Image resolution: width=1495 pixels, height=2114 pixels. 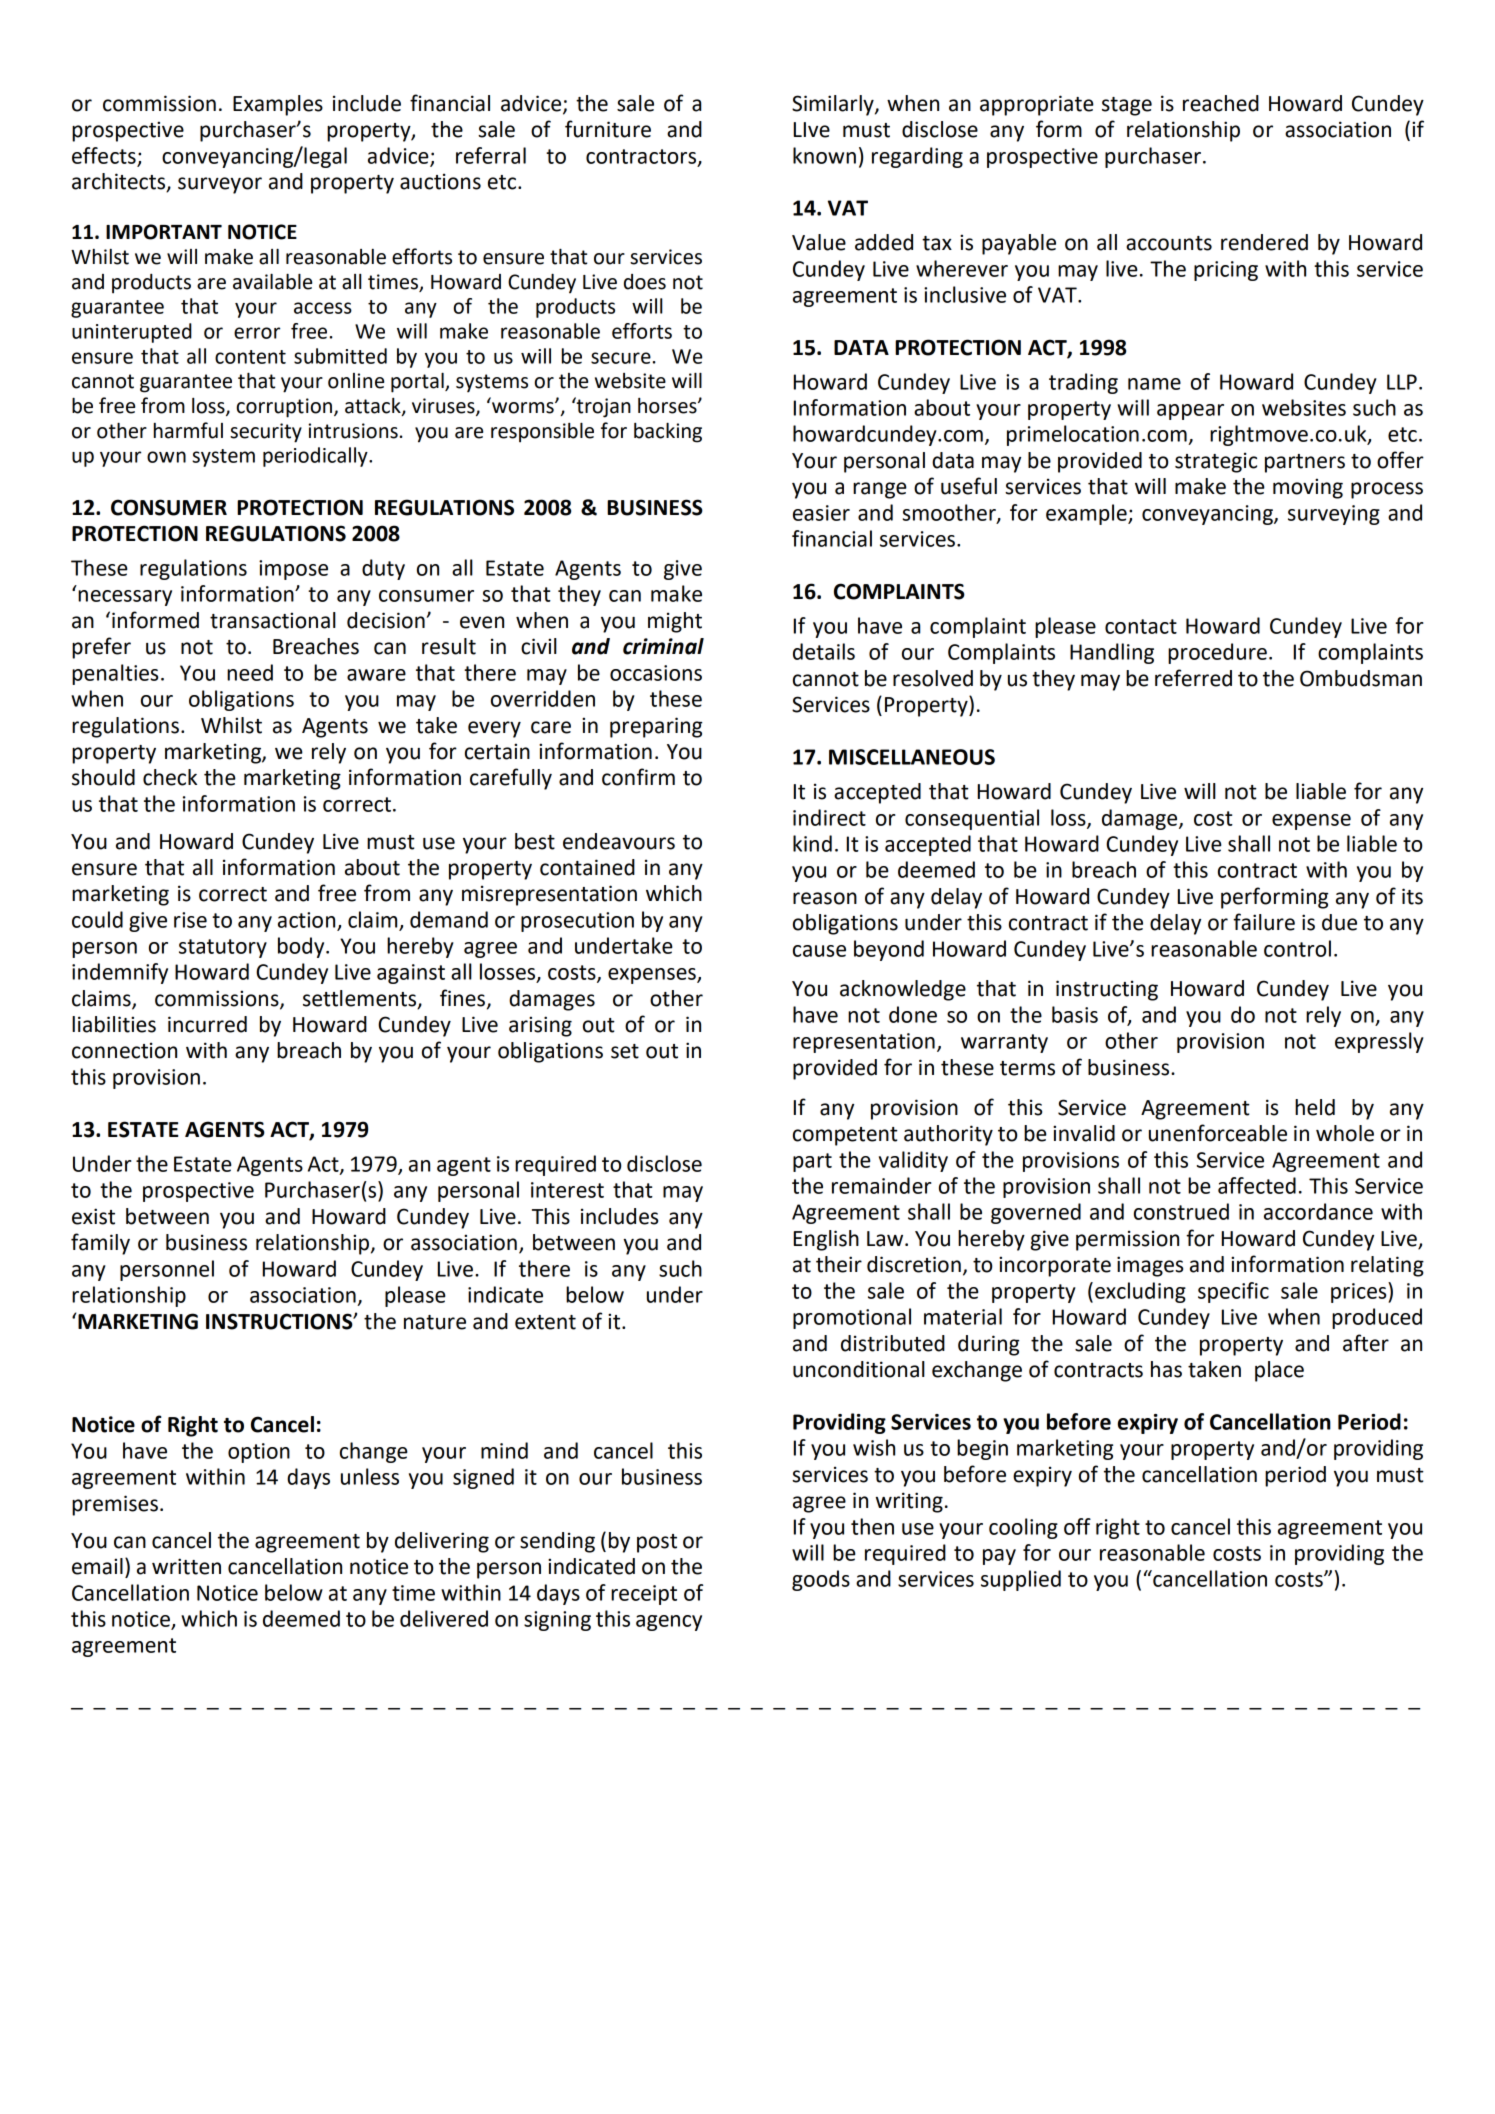 I want to click on reached, so click(x=1221, y=103).
